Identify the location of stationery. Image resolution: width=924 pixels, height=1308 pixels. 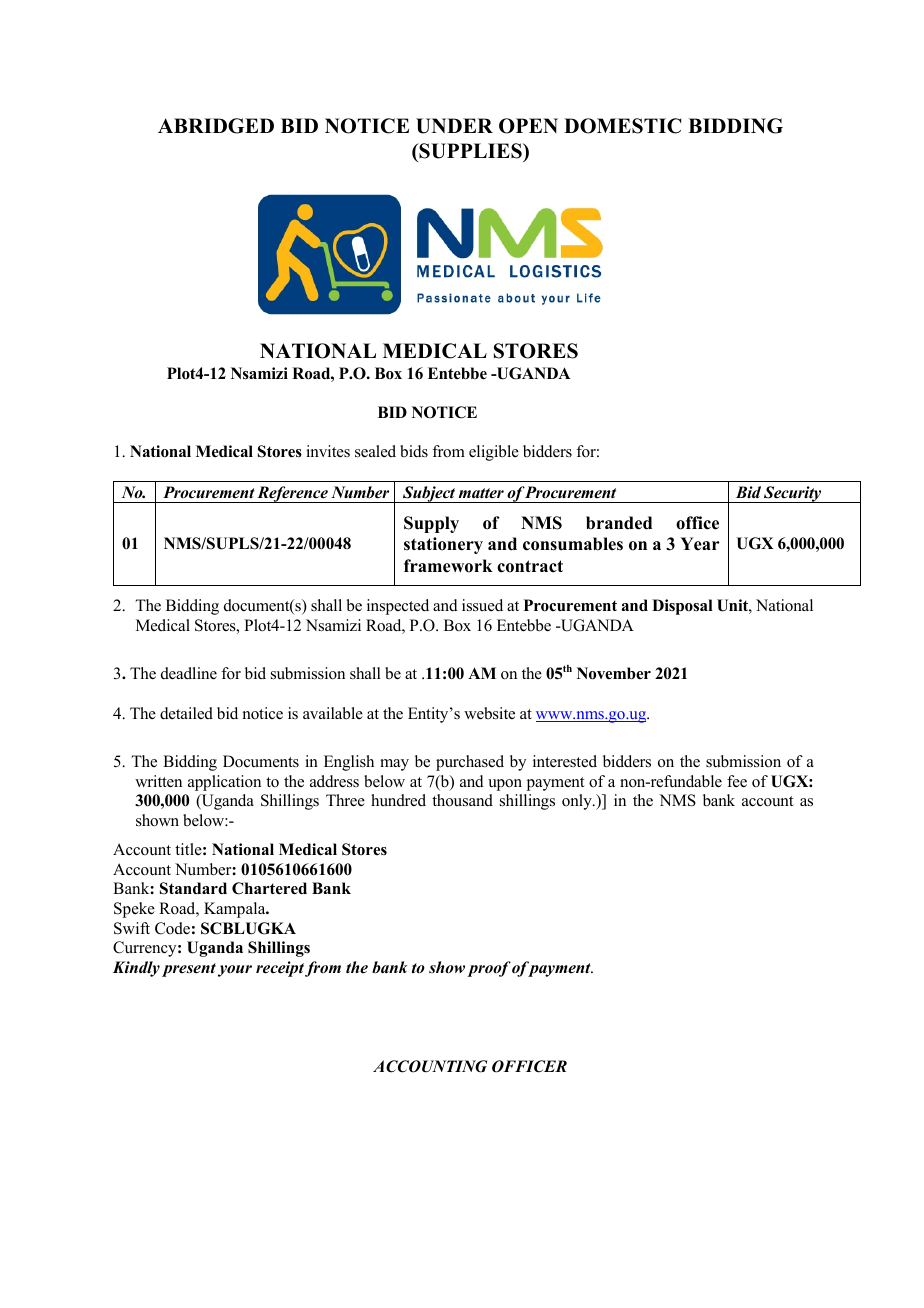
(443, 545).
